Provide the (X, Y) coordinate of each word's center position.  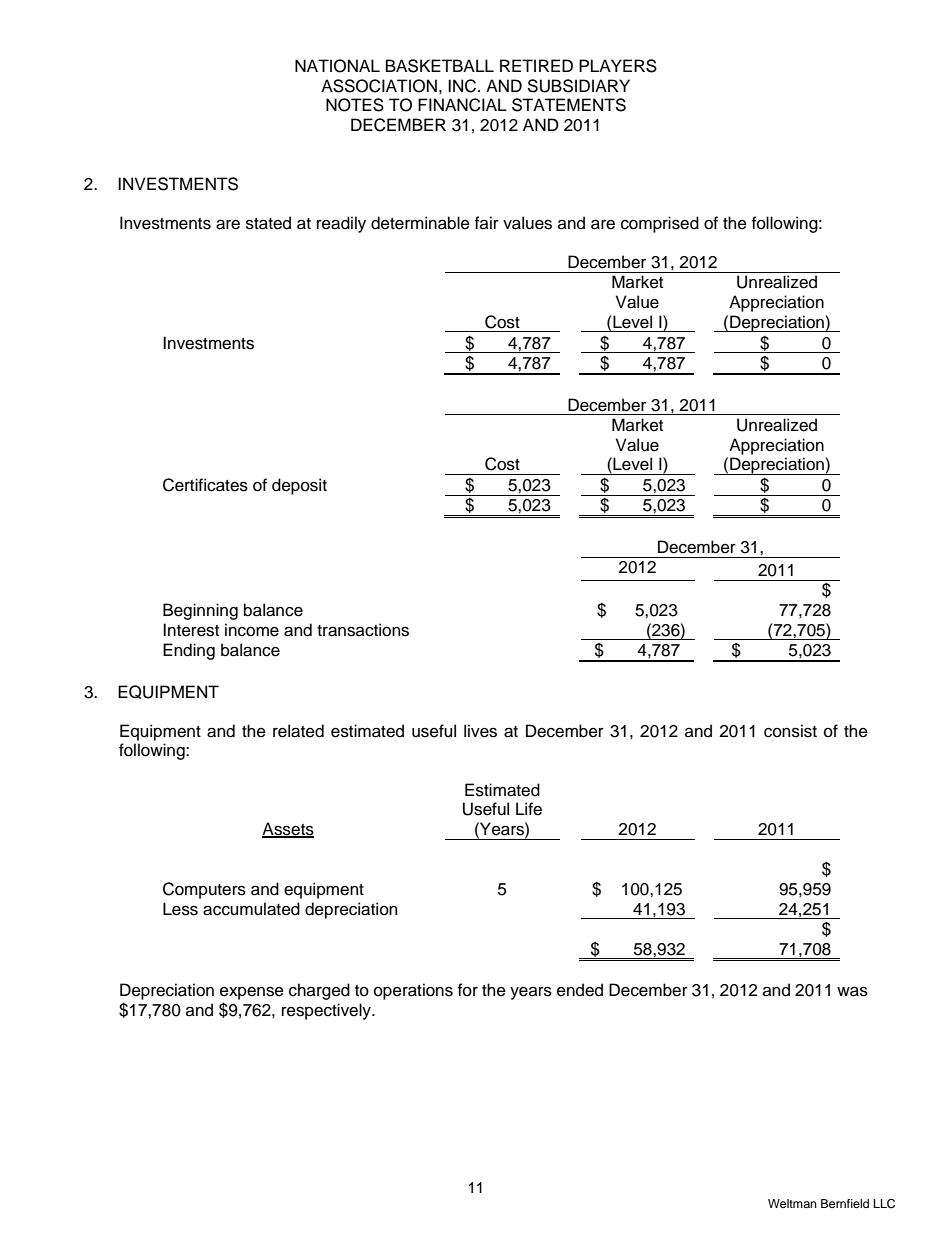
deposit (299, 486)
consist (790, 731)
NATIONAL (337, 66)
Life (529, 809)
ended (580, 990)
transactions (363, 630)
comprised (660, 224)
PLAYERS (618, 66)
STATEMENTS (569, 105)
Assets (288, 830)
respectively (327, 1011)
